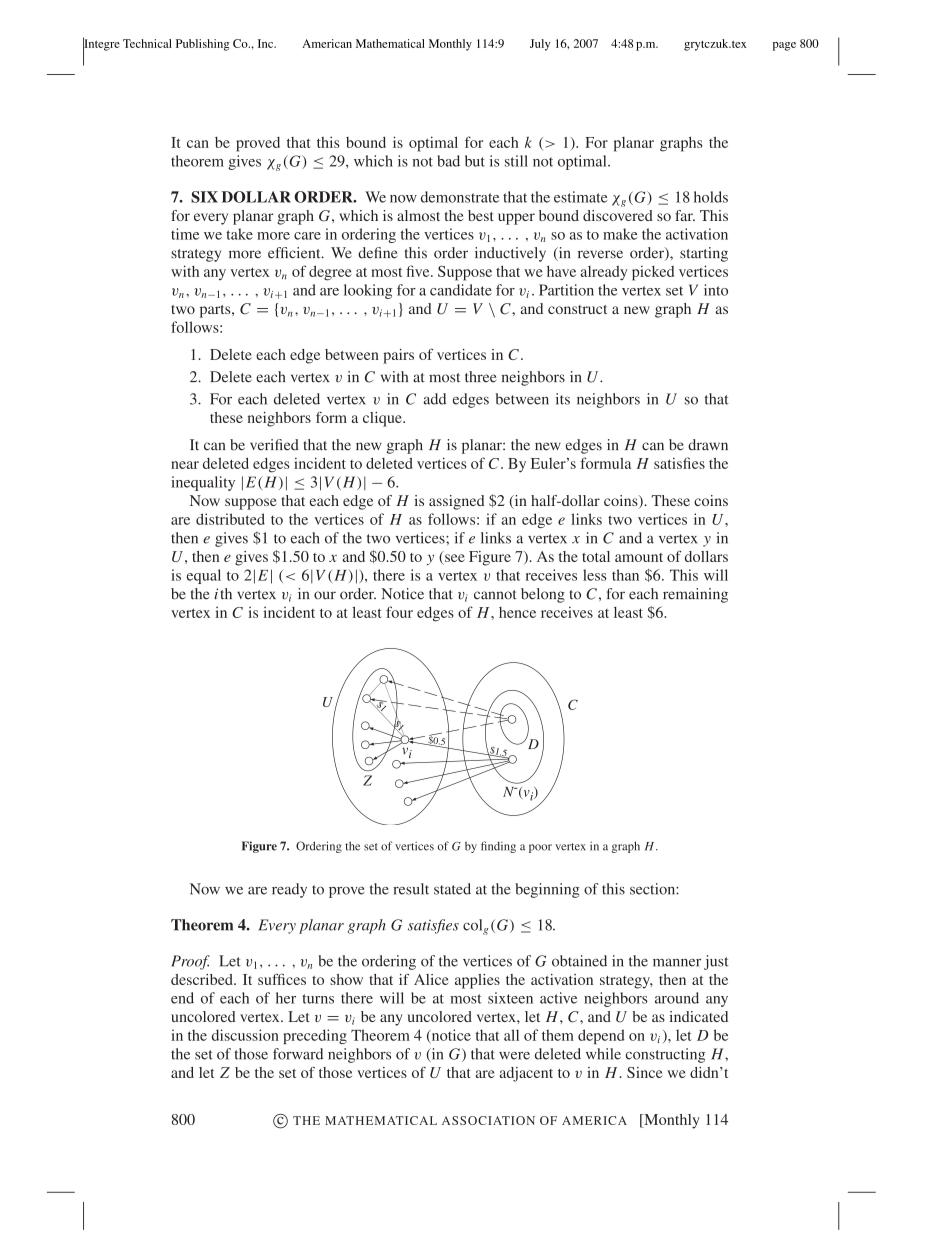 This screenshot has height=1233, width=952. What do you see at coordinates (461, 290) in the screenshot?
I see `candidate` at bounding box center [461, 290].
